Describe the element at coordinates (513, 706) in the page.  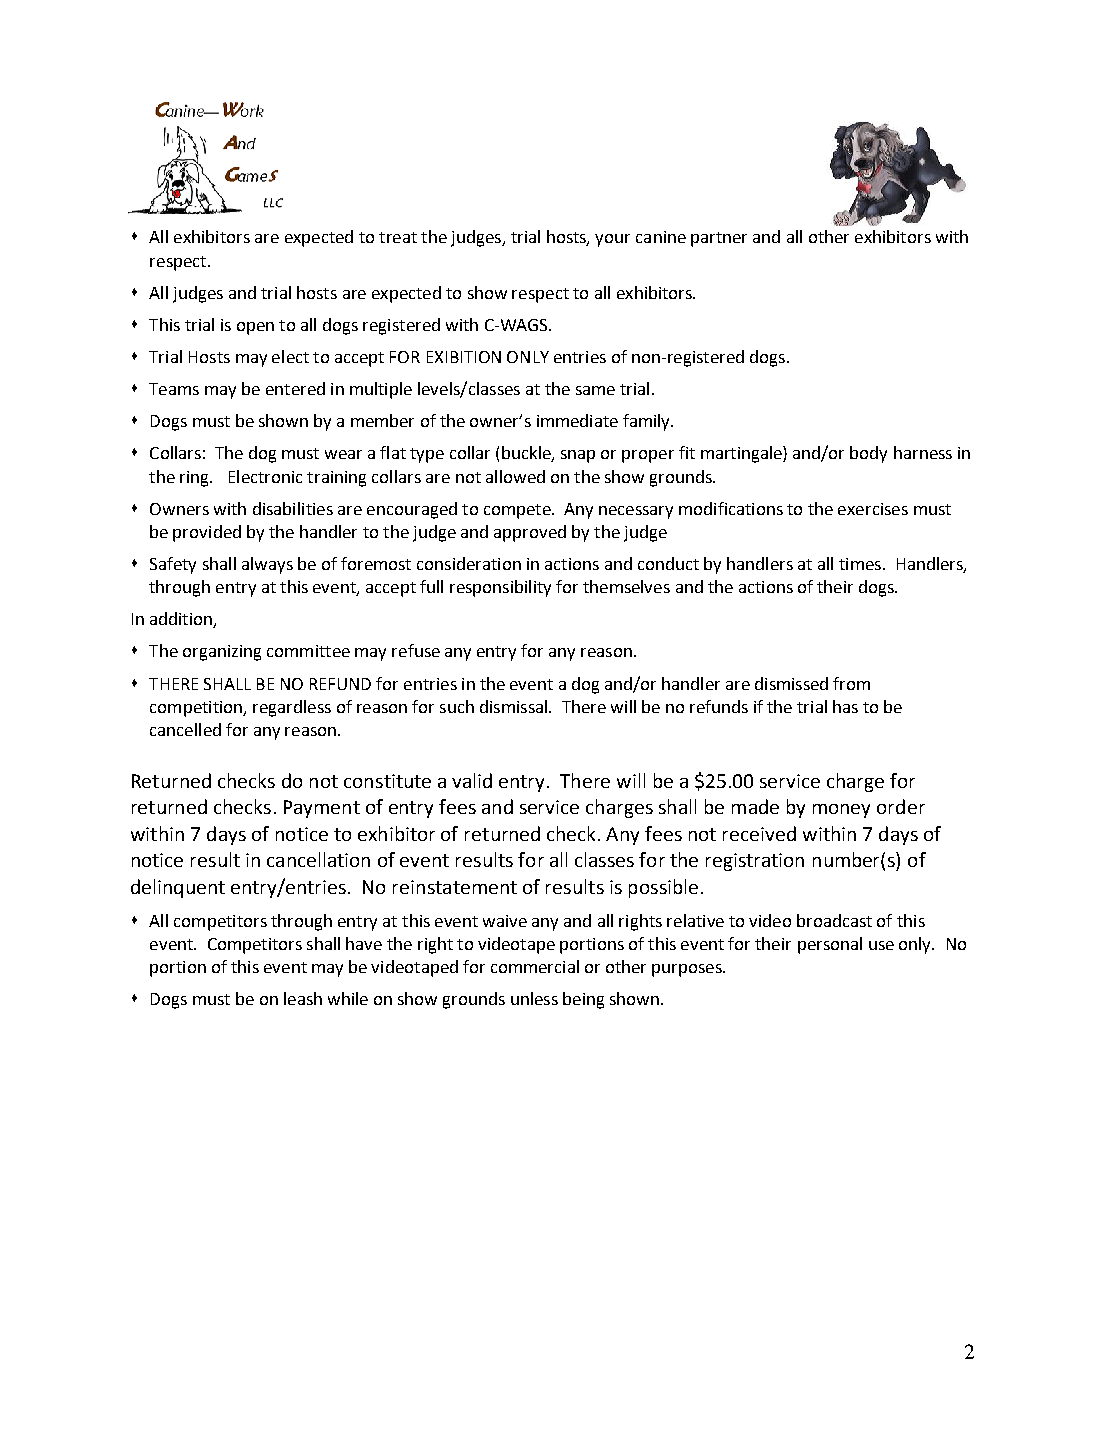
I see `dismissal` at that location.
